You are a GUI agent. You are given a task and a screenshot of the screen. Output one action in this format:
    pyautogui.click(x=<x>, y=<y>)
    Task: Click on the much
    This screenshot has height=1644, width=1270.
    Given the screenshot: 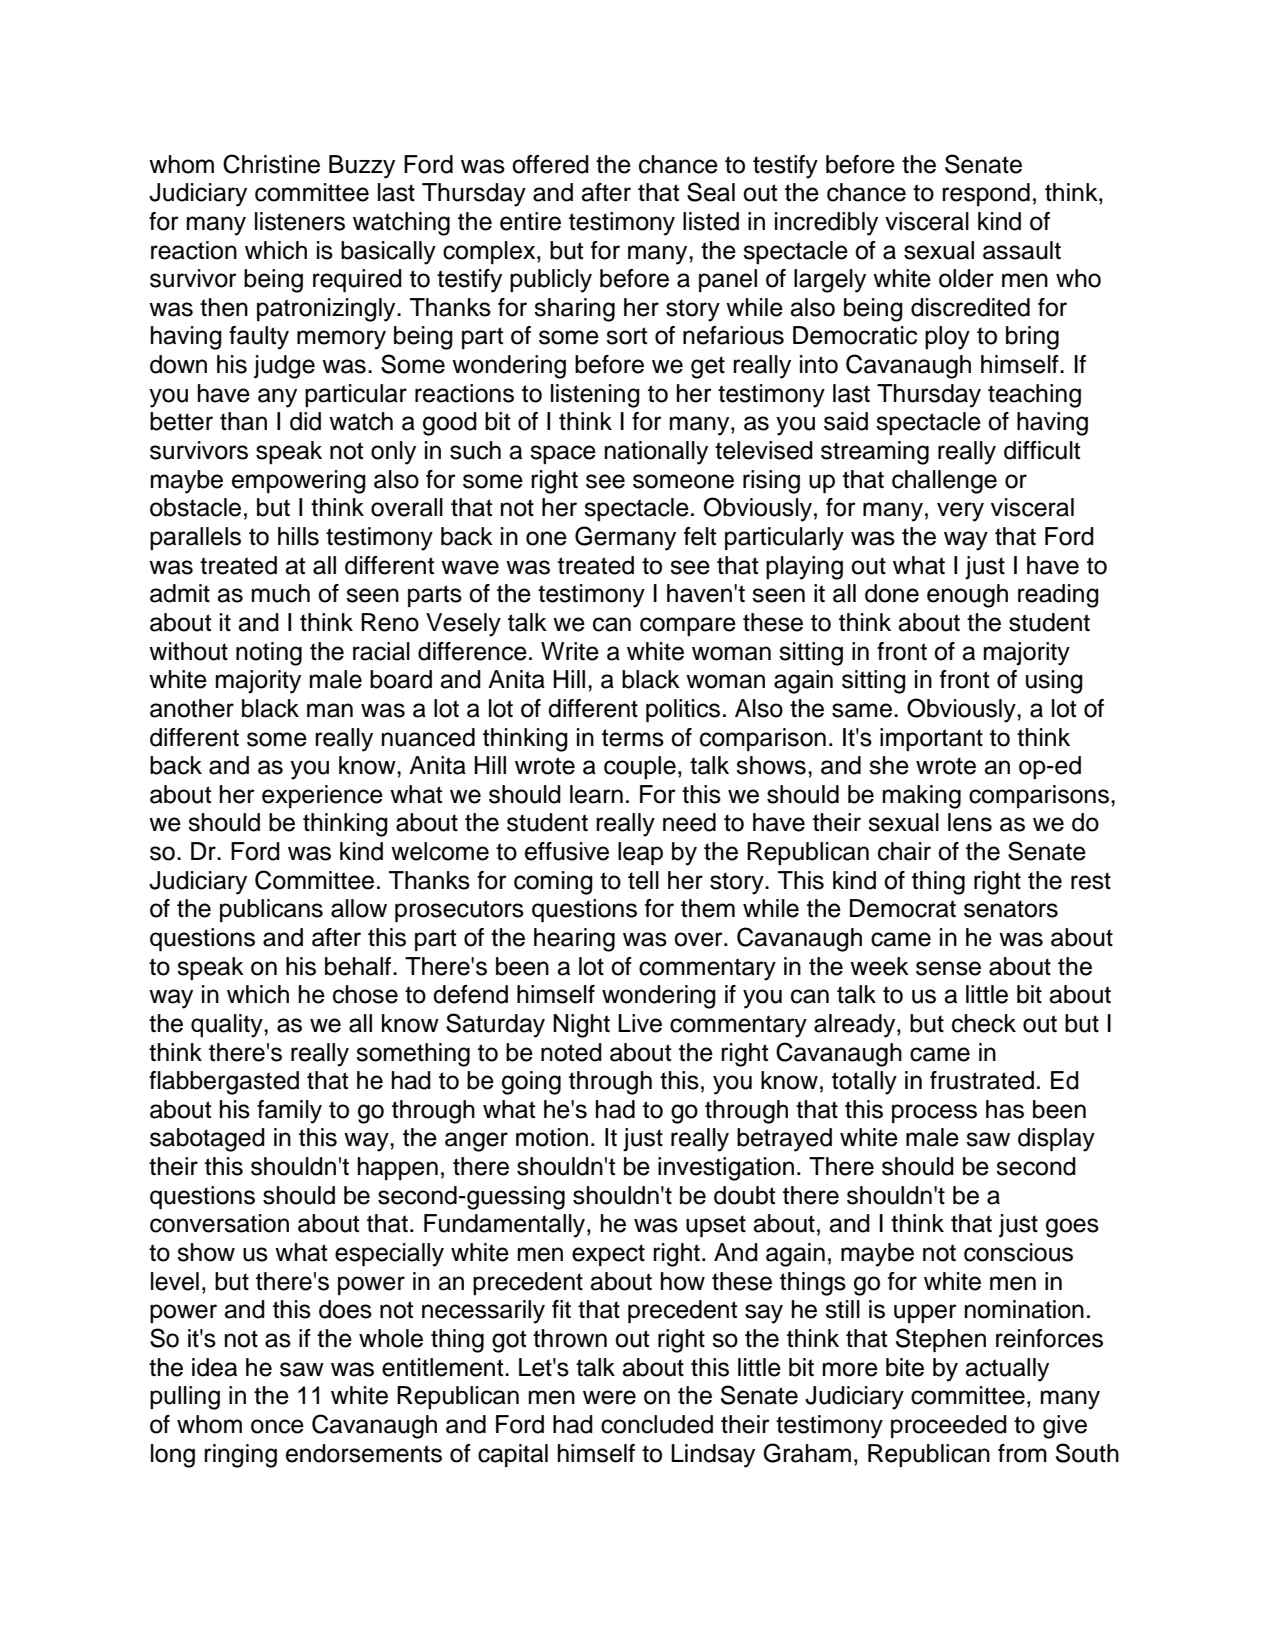 What is the action you would take?
    pyautogui.click(x=281, y=593)
